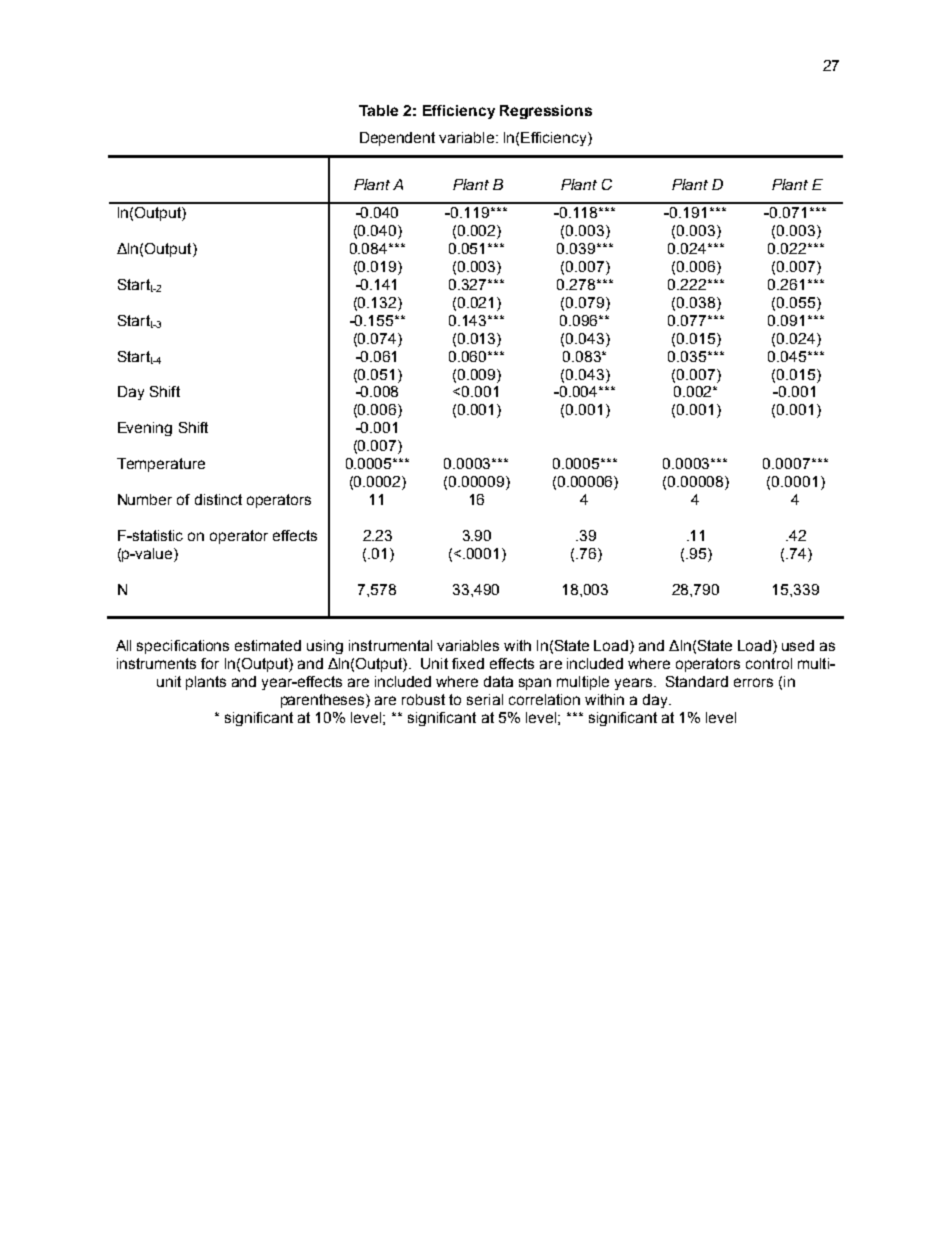 This screenshot has height=1233, width=952. What do you see at coordinates (210, 663) in the screenshot?
I see `for` at bounding box center [210, 663].
